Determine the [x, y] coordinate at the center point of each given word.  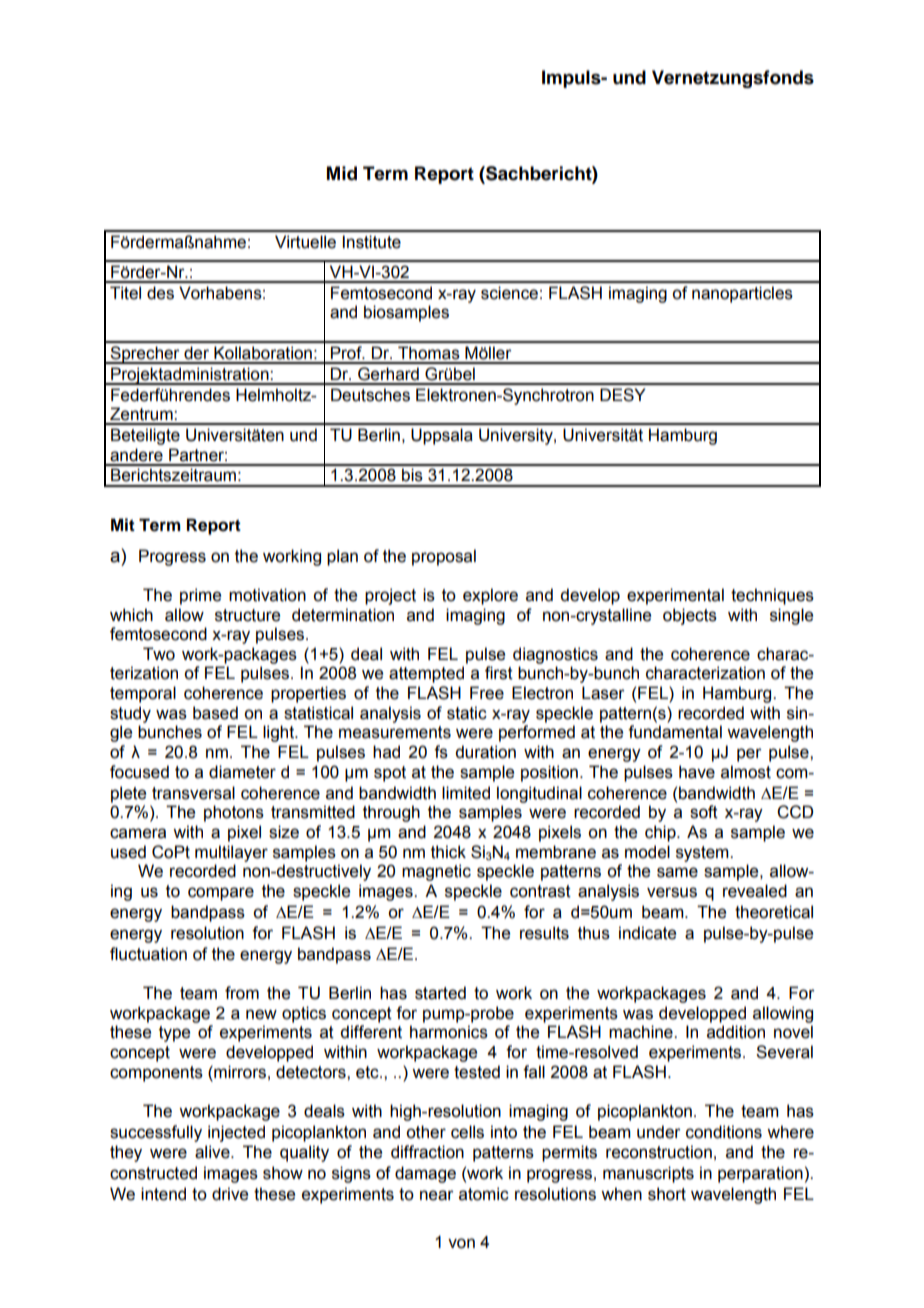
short [667, 1194]
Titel [125, 293]
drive [230, 1194]
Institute [372, 242]
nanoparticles [742, 294]
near [437, 1195]
